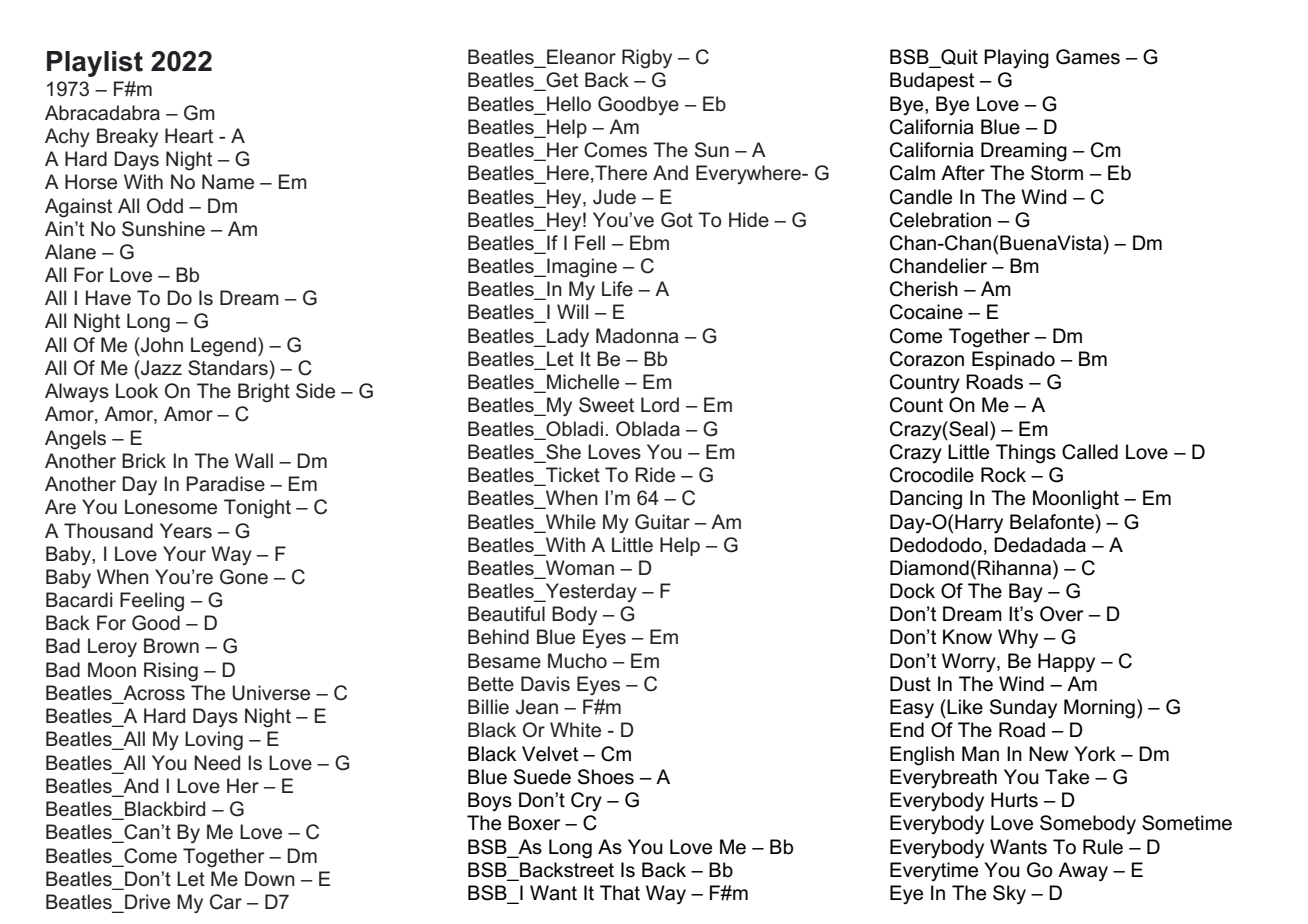 The height and width of the image is (924, 1308). Describe the element at coordinates (620, 893) in the image. I see `That` at that location.
